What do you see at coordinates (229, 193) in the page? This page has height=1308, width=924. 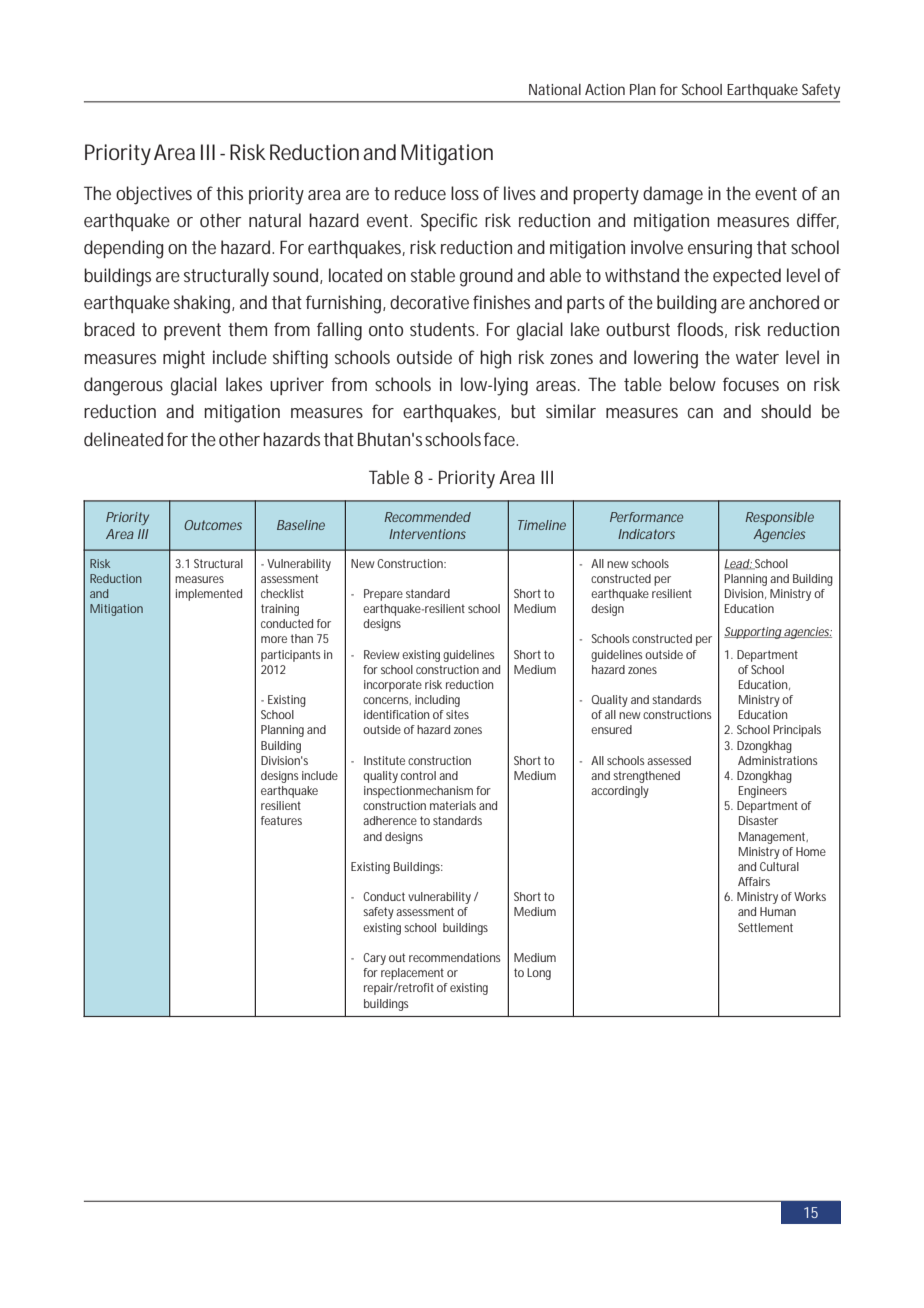 I see `this` at bounding box center [229, 193].
